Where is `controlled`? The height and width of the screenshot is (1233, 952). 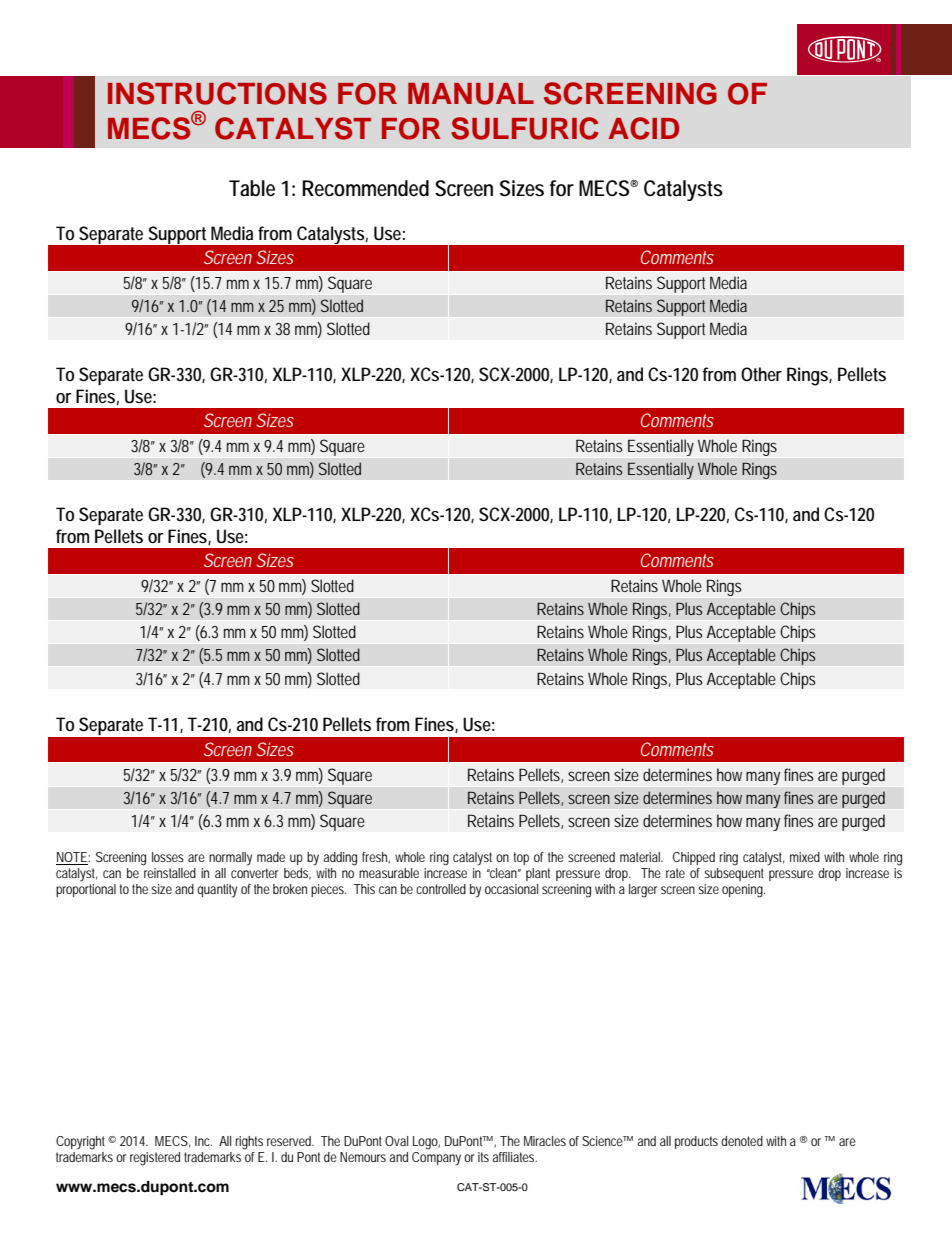
controlled is located at coordinates (441, 889).
